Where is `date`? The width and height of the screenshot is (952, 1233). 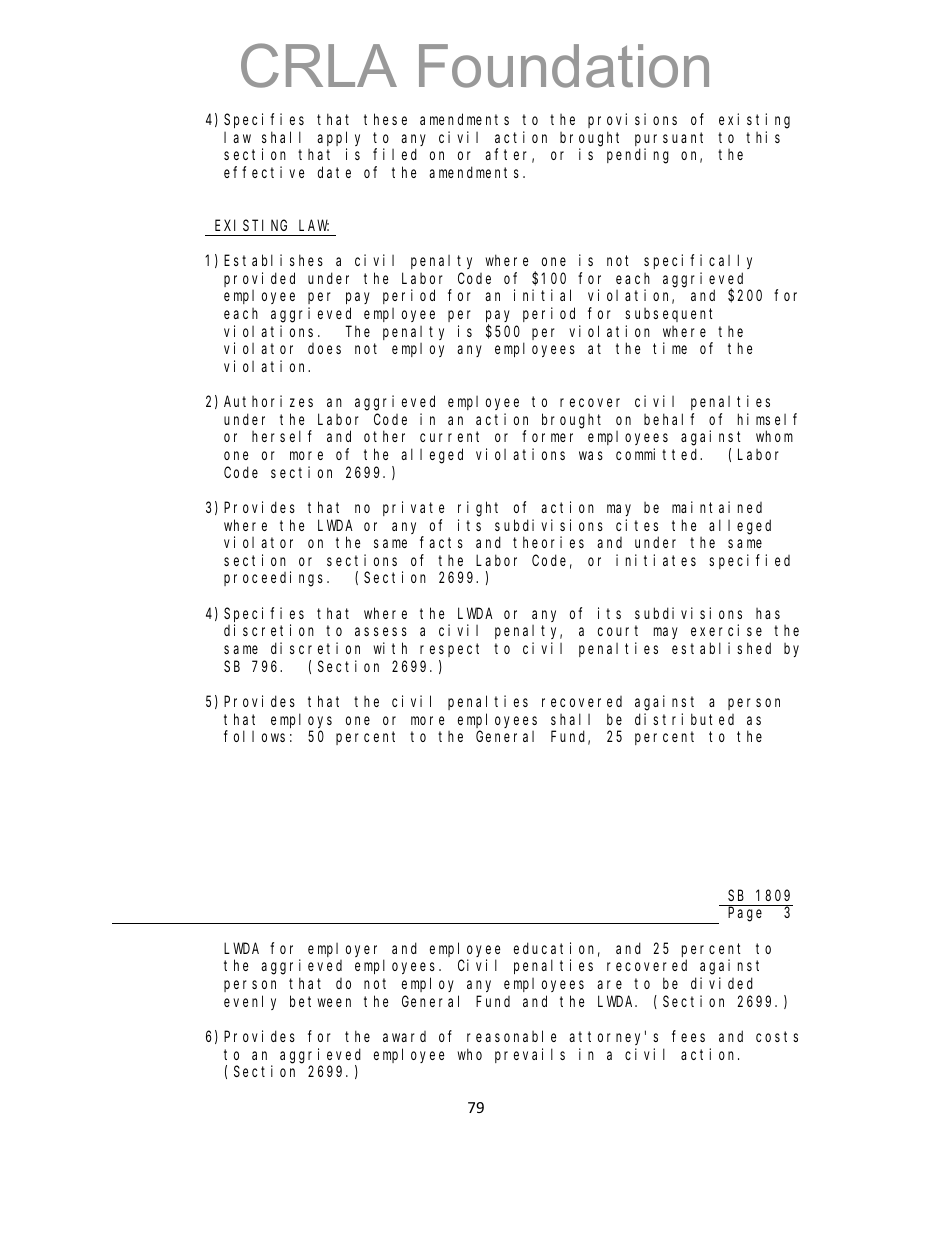 date is located at coordinates (334, 172).
